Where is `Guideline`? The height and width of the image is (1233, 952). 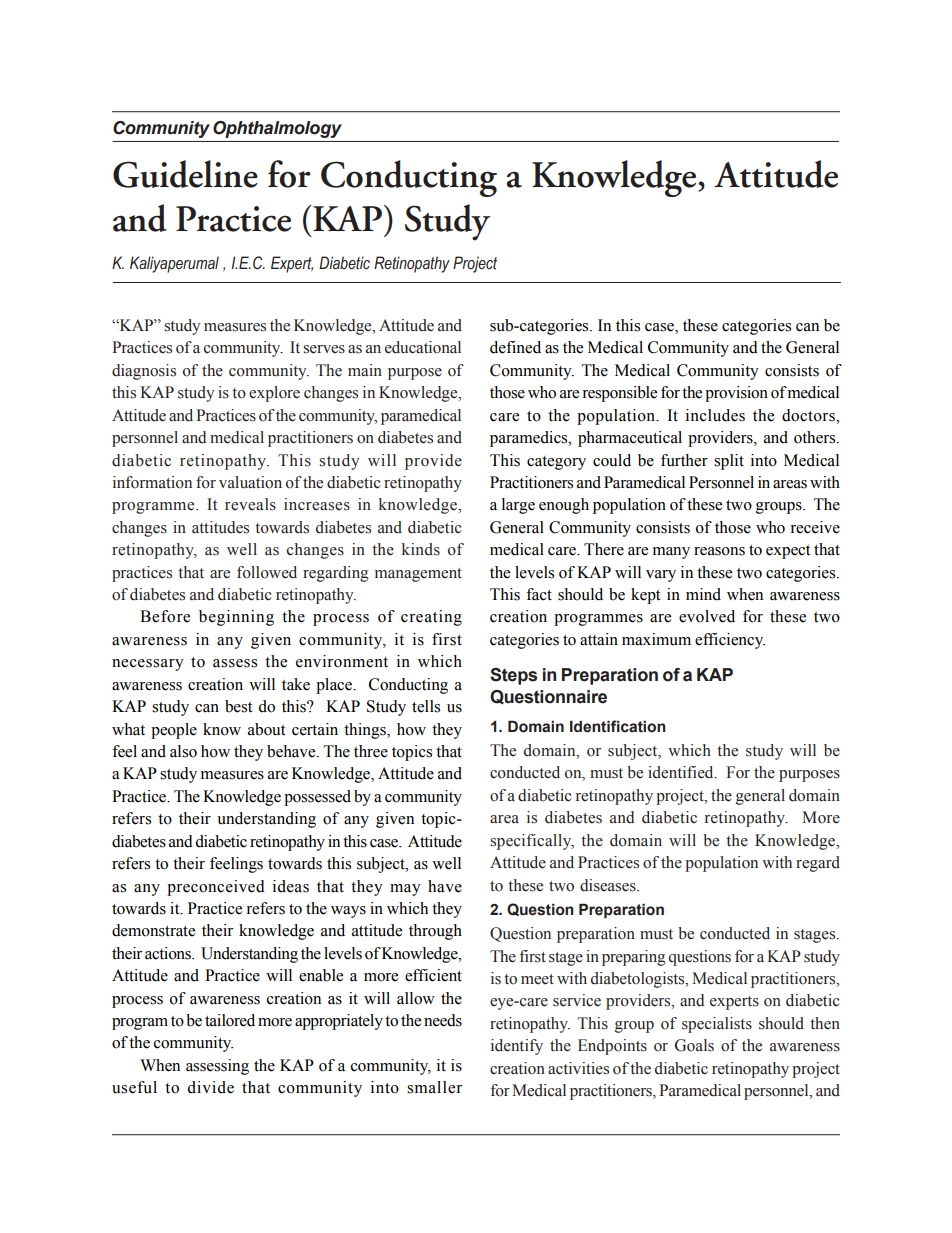 Guideline is located at coordinates (185, 174).
